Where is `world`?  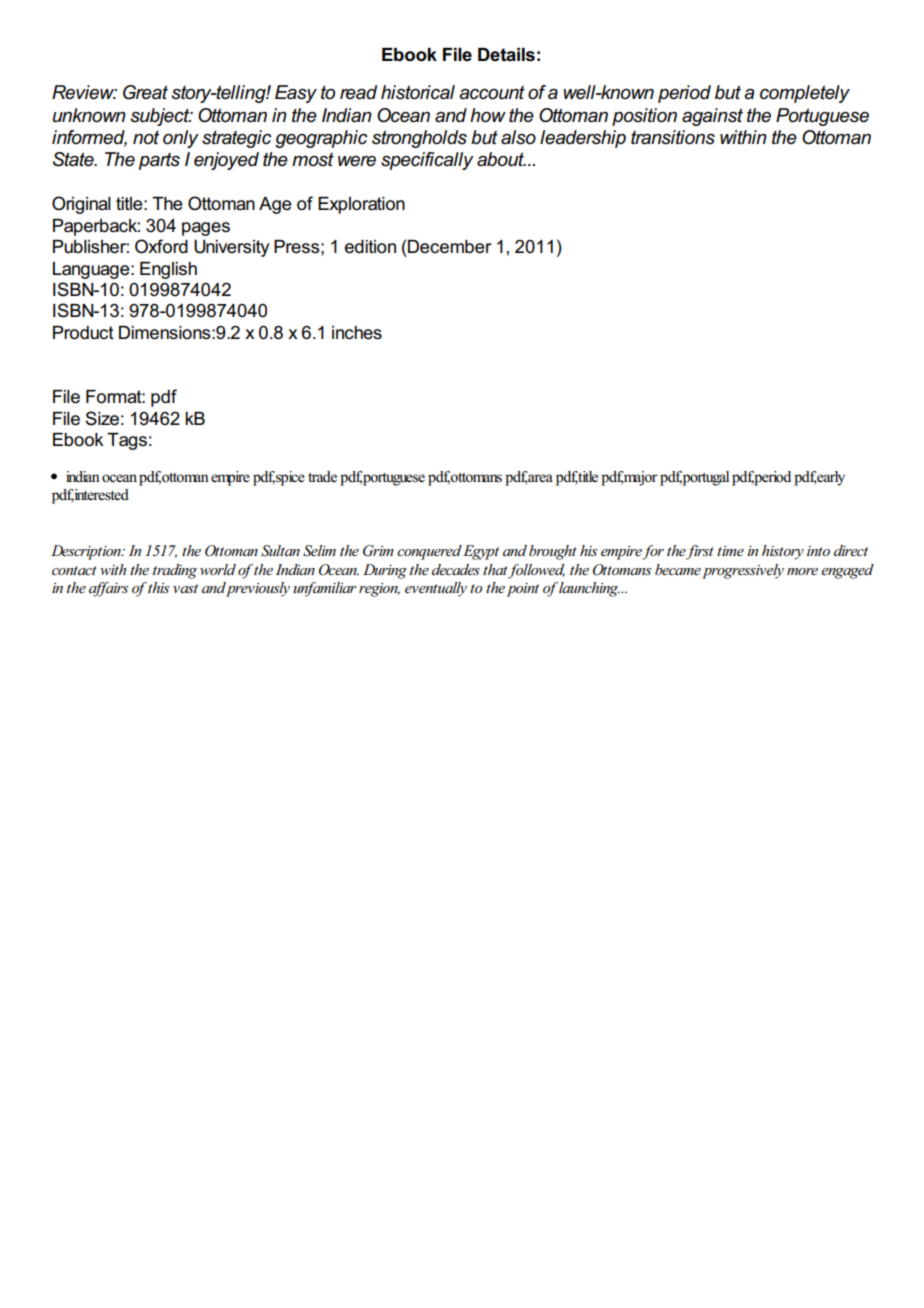 world is located at coordinates (218, 569).
